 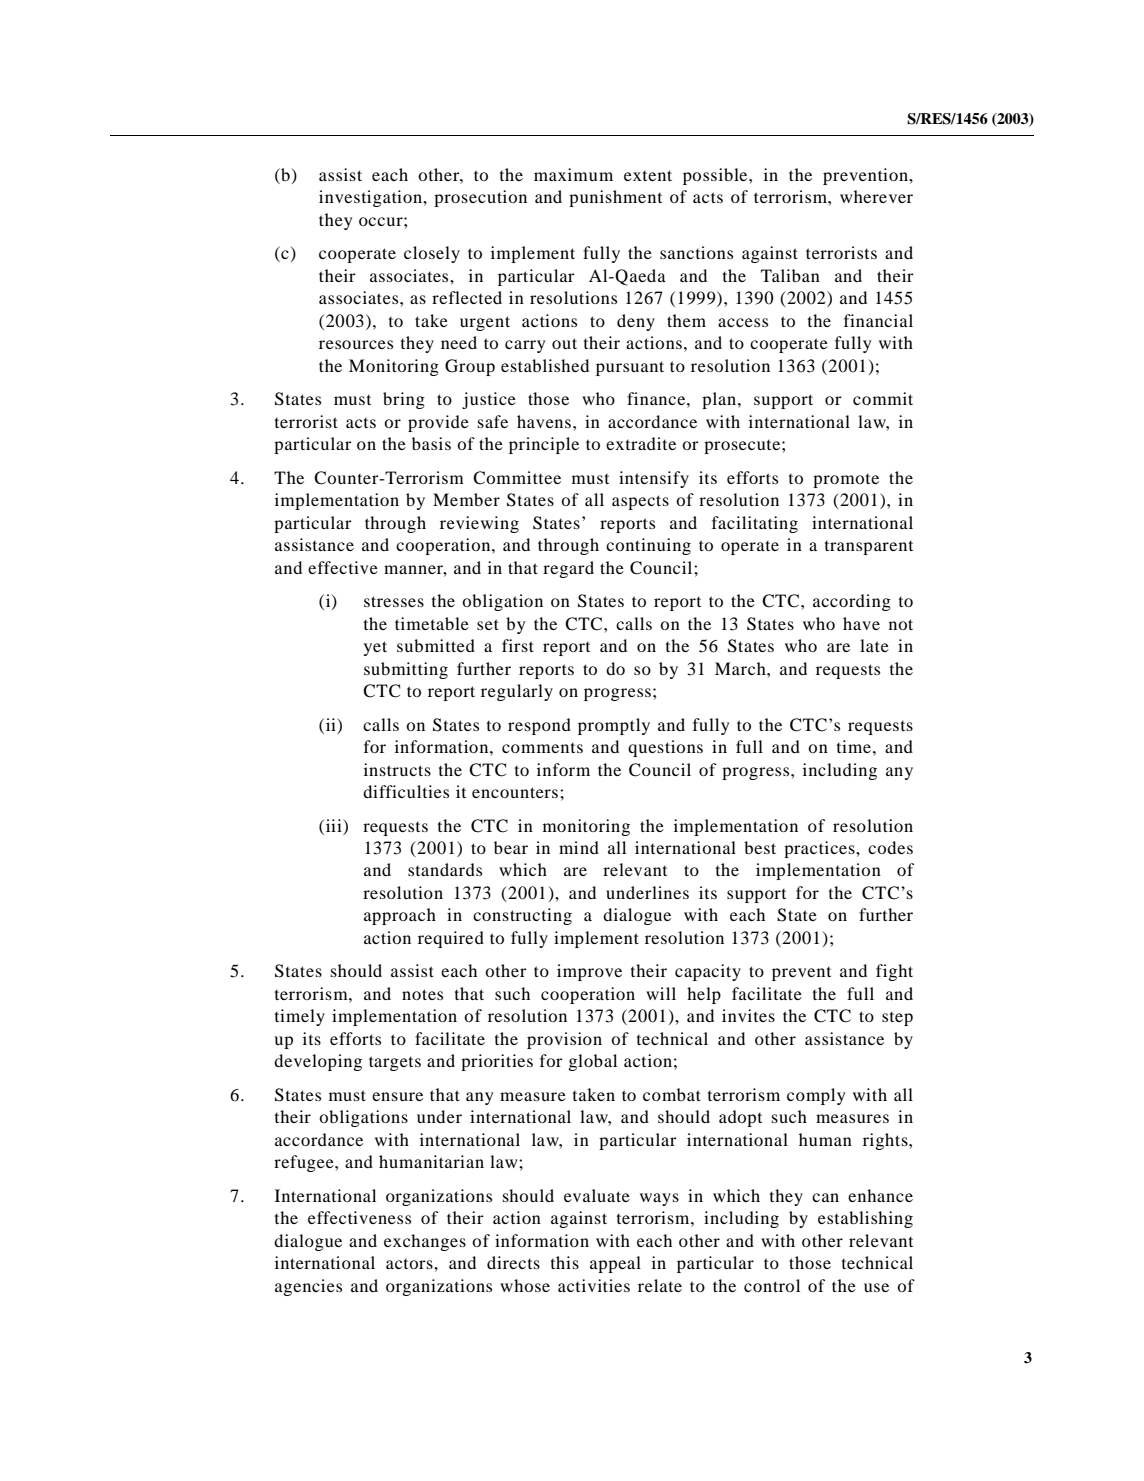 What do you see at coordinates (615, 198) in the screenshot?
I see `punishment` at bounding box center [615, 198].
